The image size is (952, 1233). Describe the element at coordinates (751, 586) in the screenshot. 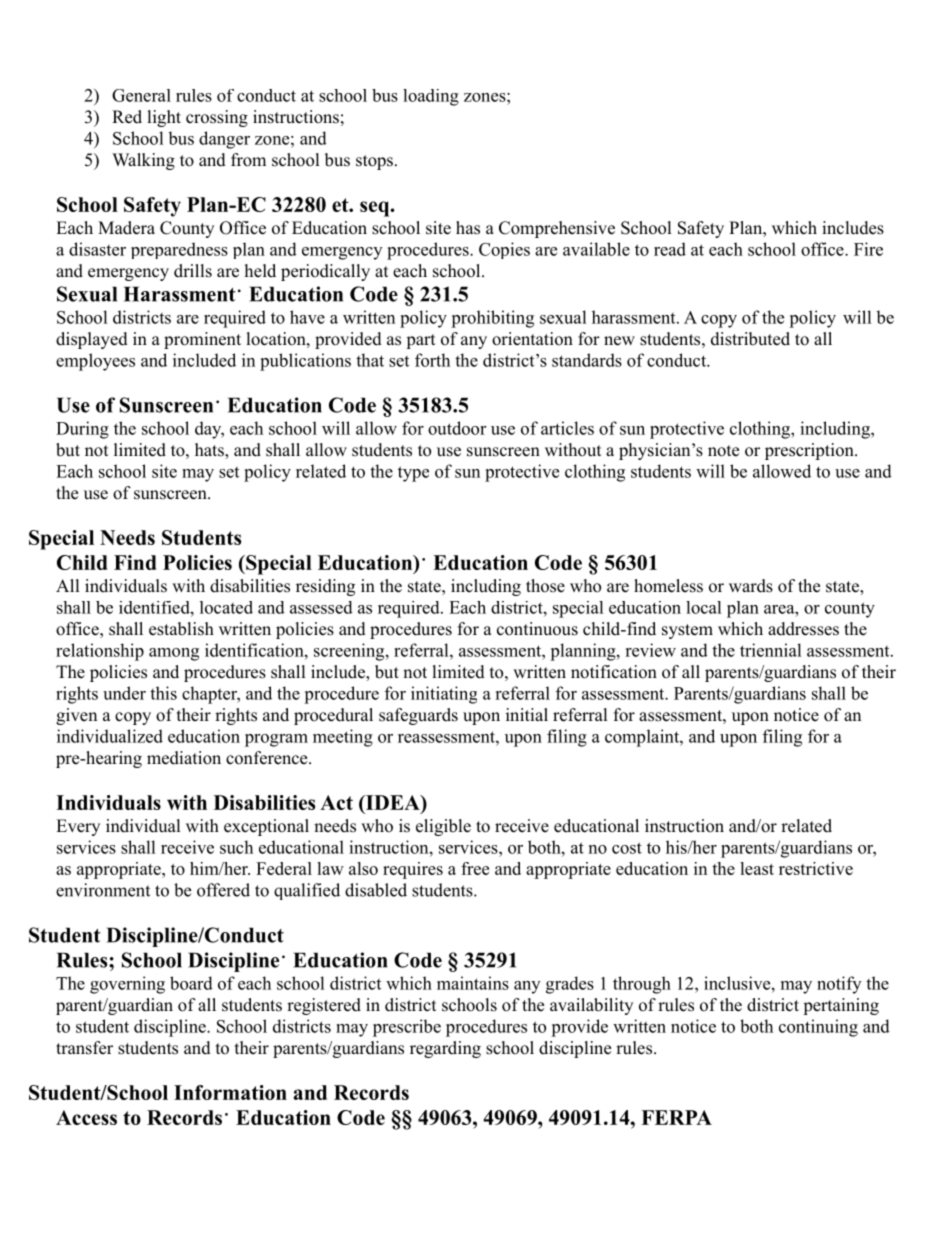

I see `wards` at that location.
